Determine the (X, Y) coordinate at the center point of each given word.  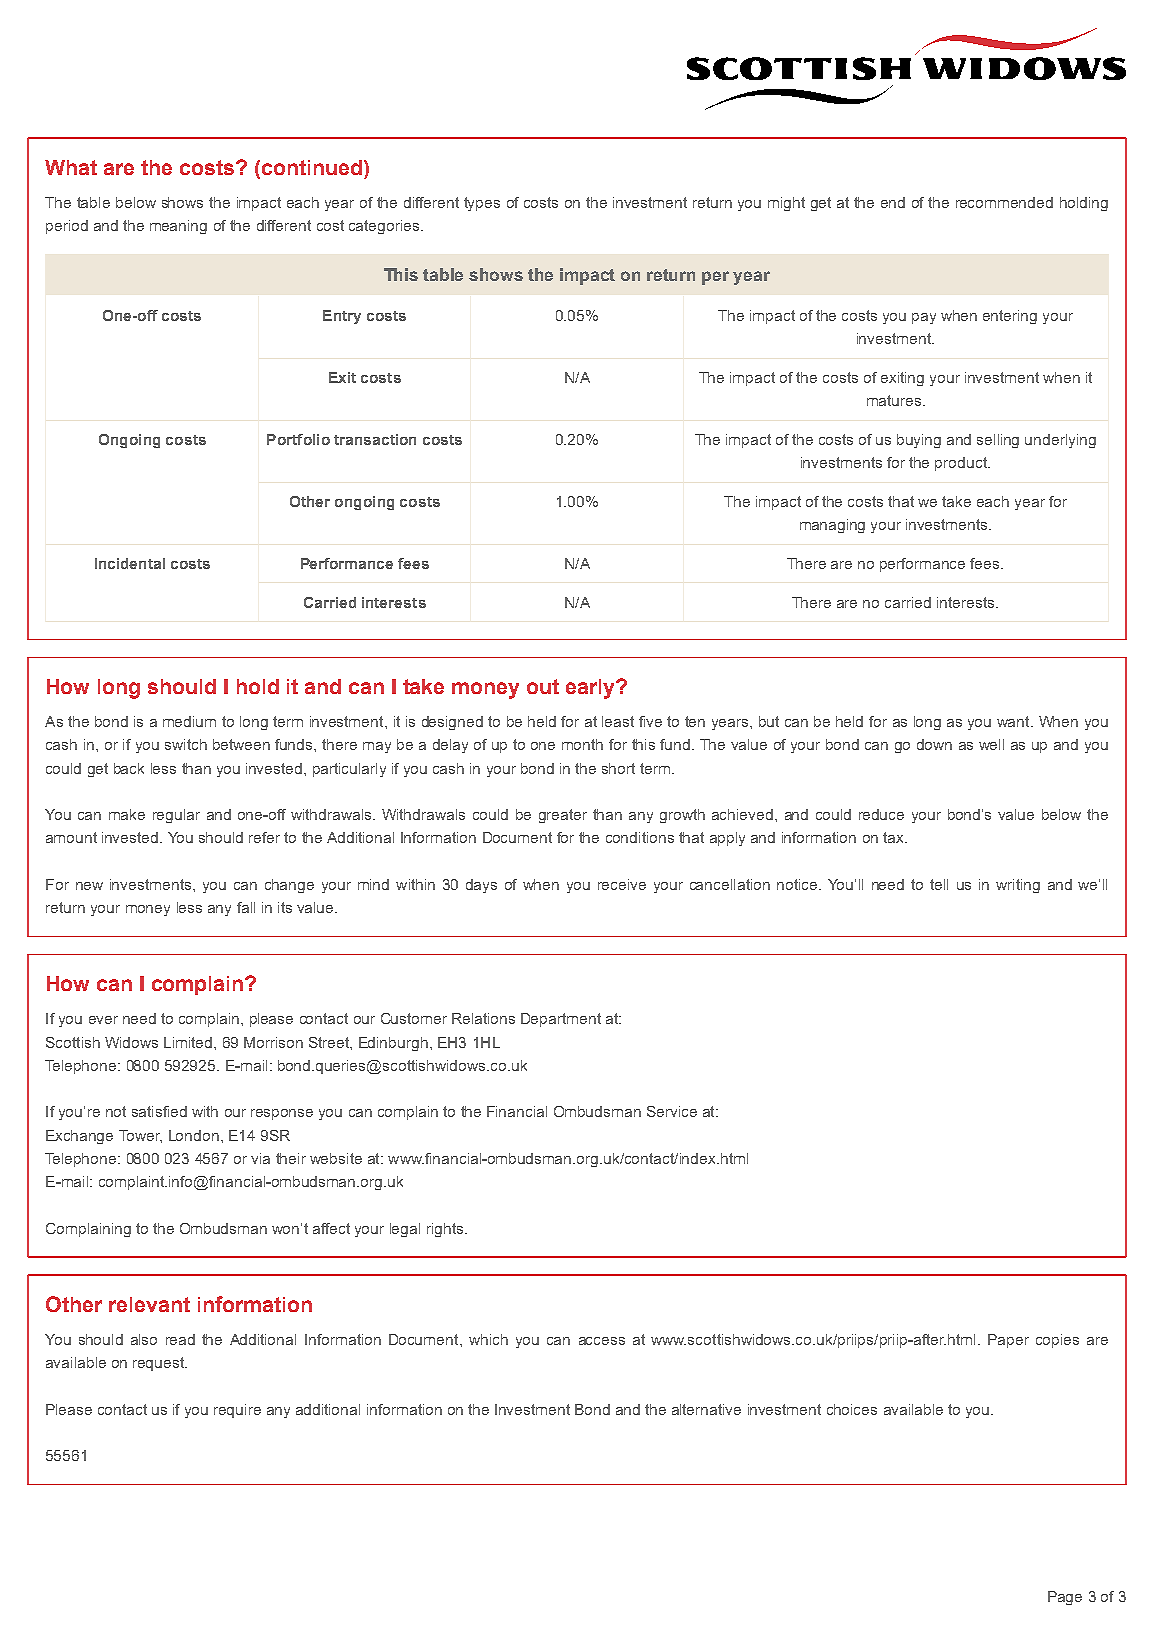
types (482, 204)
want (1014, 721)
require (237, 1411)
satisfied (159, 1111)
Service (672, 1111)
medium (189, 721)
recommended (1004, 202)
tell (939, 884)
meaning (178, 227)
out (543, 686)
